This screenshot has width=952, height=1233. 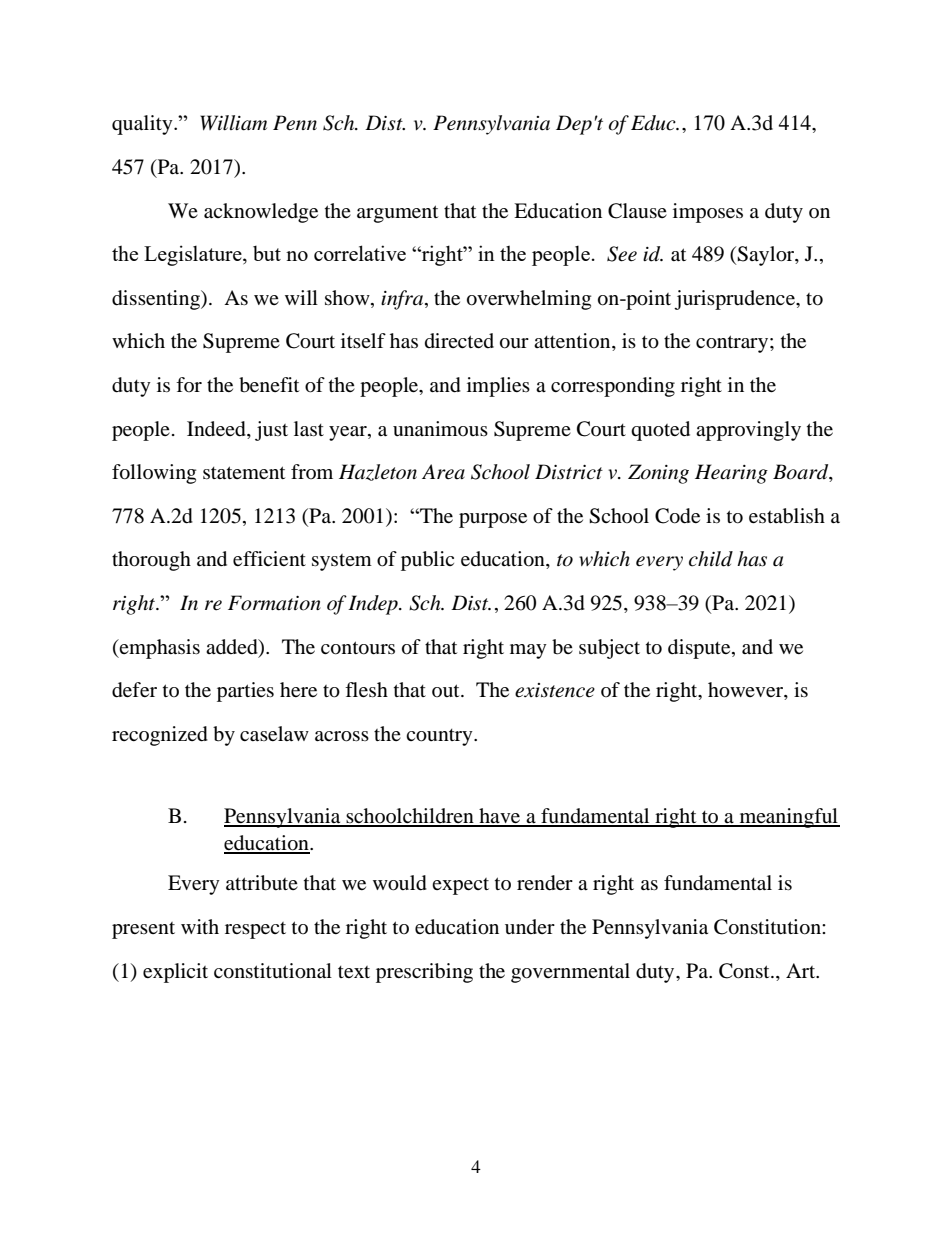 What do you see at coordinates (245, 692) in the screenshot?
I see `parties` at bounding box center [245, 692].
